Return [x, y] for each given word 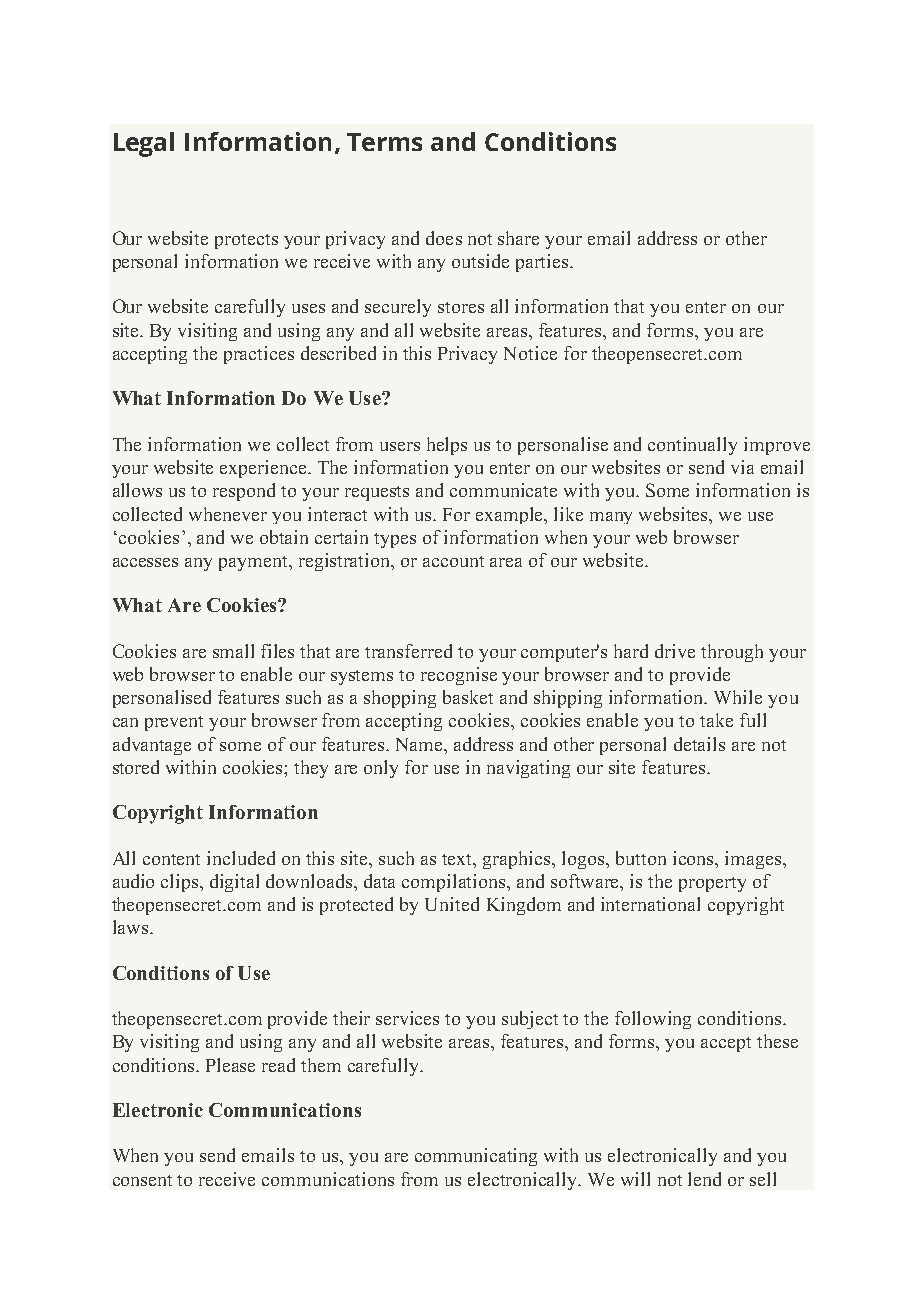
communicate [503, 490]
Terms [384, 142]
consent [142, 1180]
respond [244, 492]
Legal [144, 144]
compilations [455, 883]
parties [543, 263]
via [742, 467]
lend [704, 1179]
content [171, 859]
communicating [476, 1157]
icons [694, 858]
